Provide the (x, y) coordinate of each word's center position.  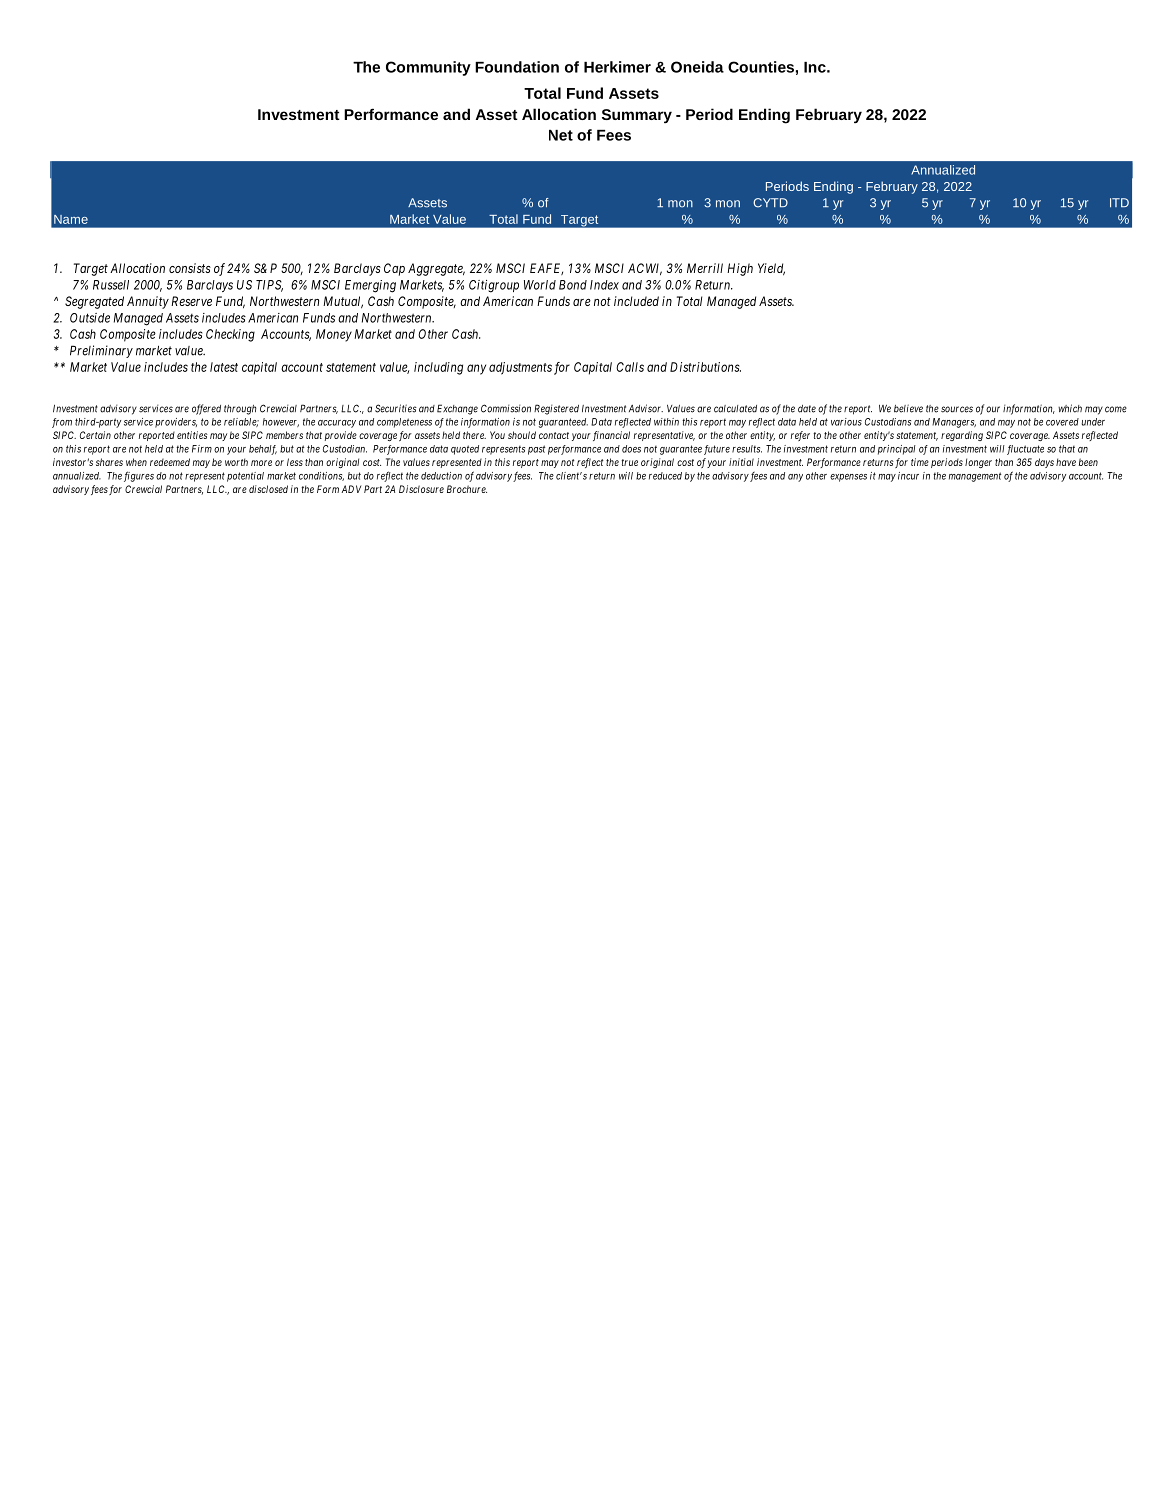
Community (428, 68)
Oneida (697, 67)
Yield (771, 269)
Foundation (517, 67)
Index (604, 285)
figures (139, 476)
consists (190, 268)
